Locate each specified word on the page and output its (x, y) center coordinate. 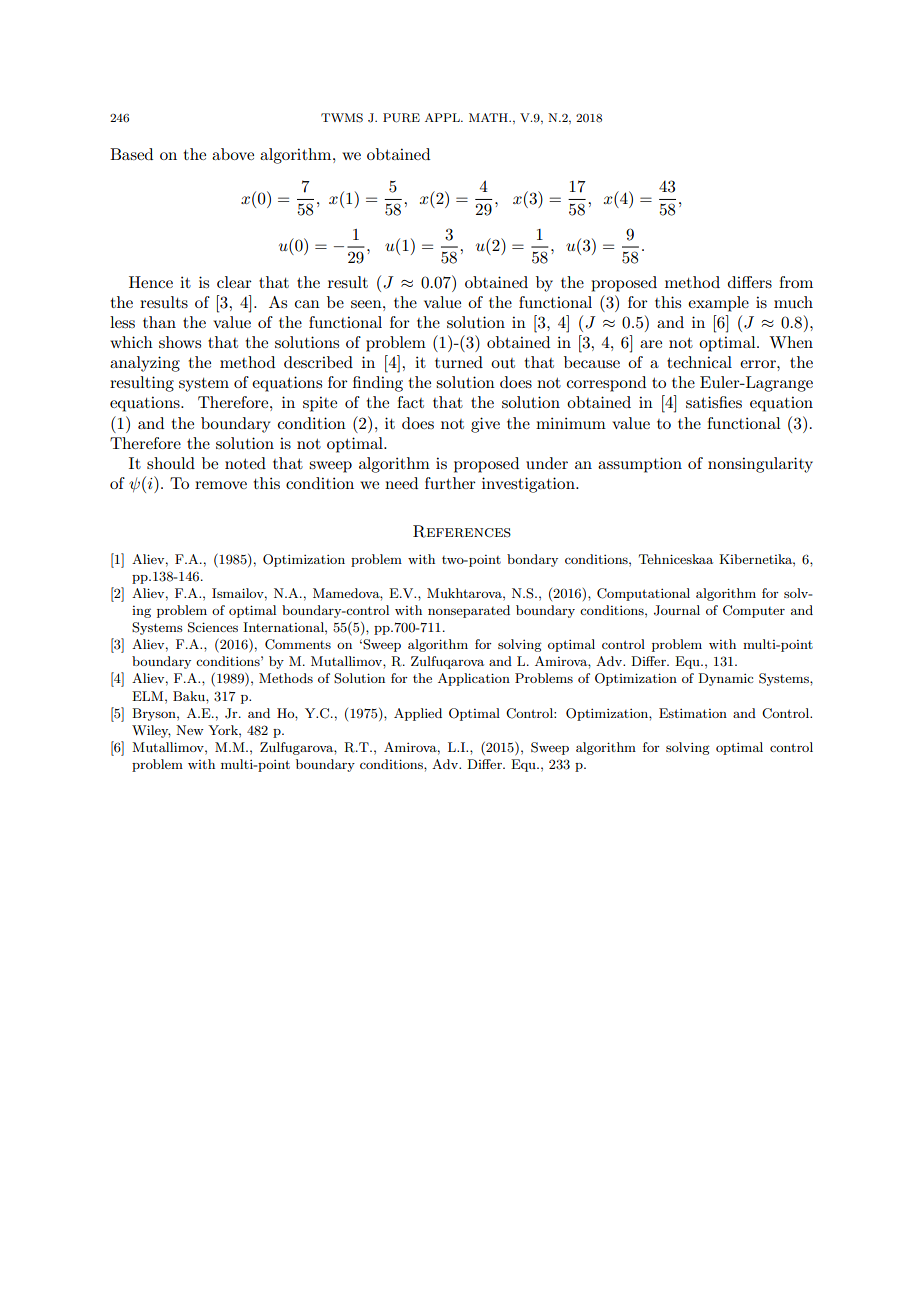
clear (234, 282)
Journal (677, 610)
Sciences (213, 627)
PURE (401, 118)
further (450, 483)
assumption (640, 465)
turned (459, 362)
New (190, 730)
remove (221, 485)
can (307, 304)
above (233, 154)
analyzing (145, 364)
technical (699, 362)
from (796, 282)
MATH (489, 117)
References (462, 531)
